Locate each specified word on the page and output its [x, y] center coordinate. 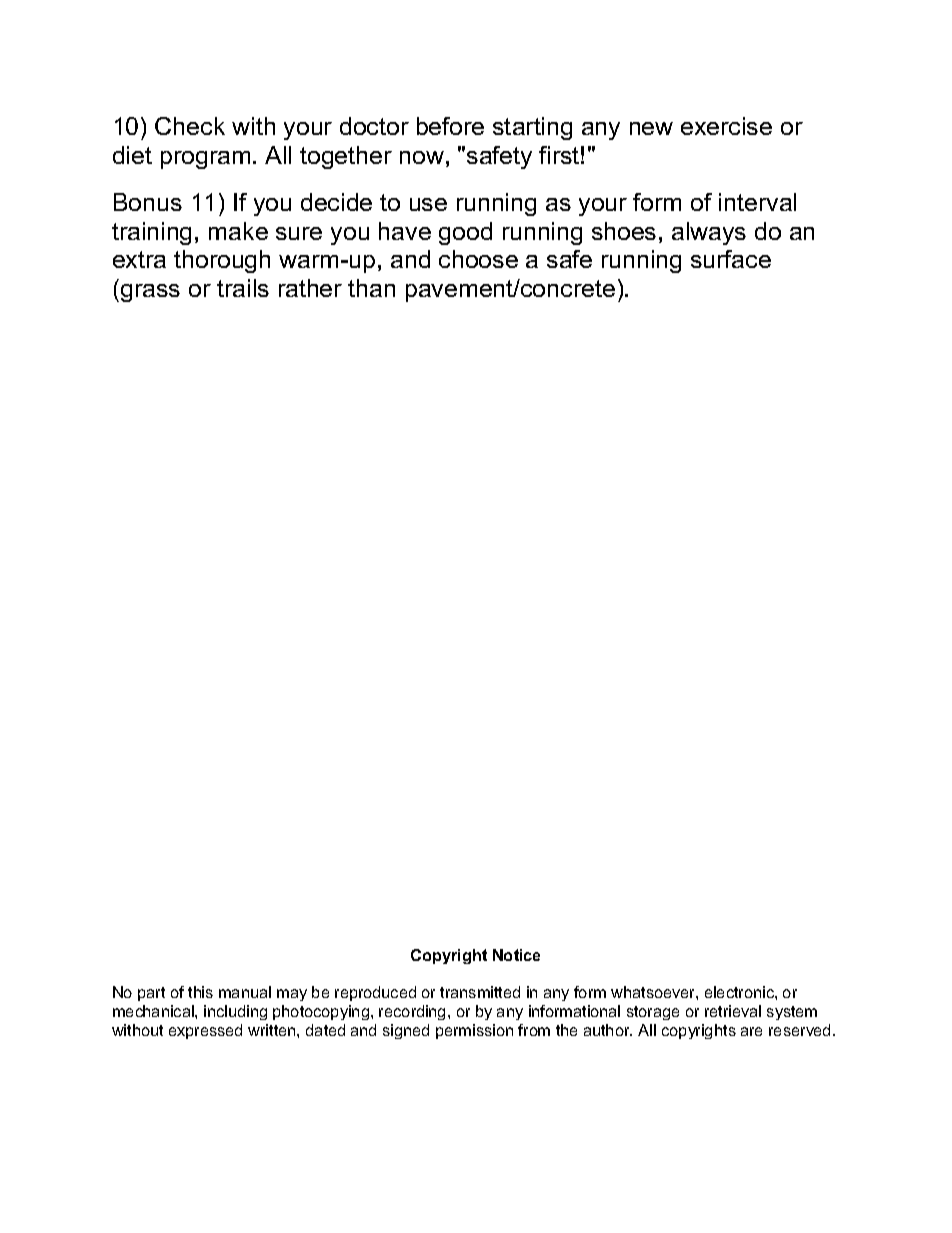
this [200, 992]
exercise [726, 126]
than [371, 288]
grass [150, 293]
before [450, 126]
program [205, 160]
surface [731, 259]
